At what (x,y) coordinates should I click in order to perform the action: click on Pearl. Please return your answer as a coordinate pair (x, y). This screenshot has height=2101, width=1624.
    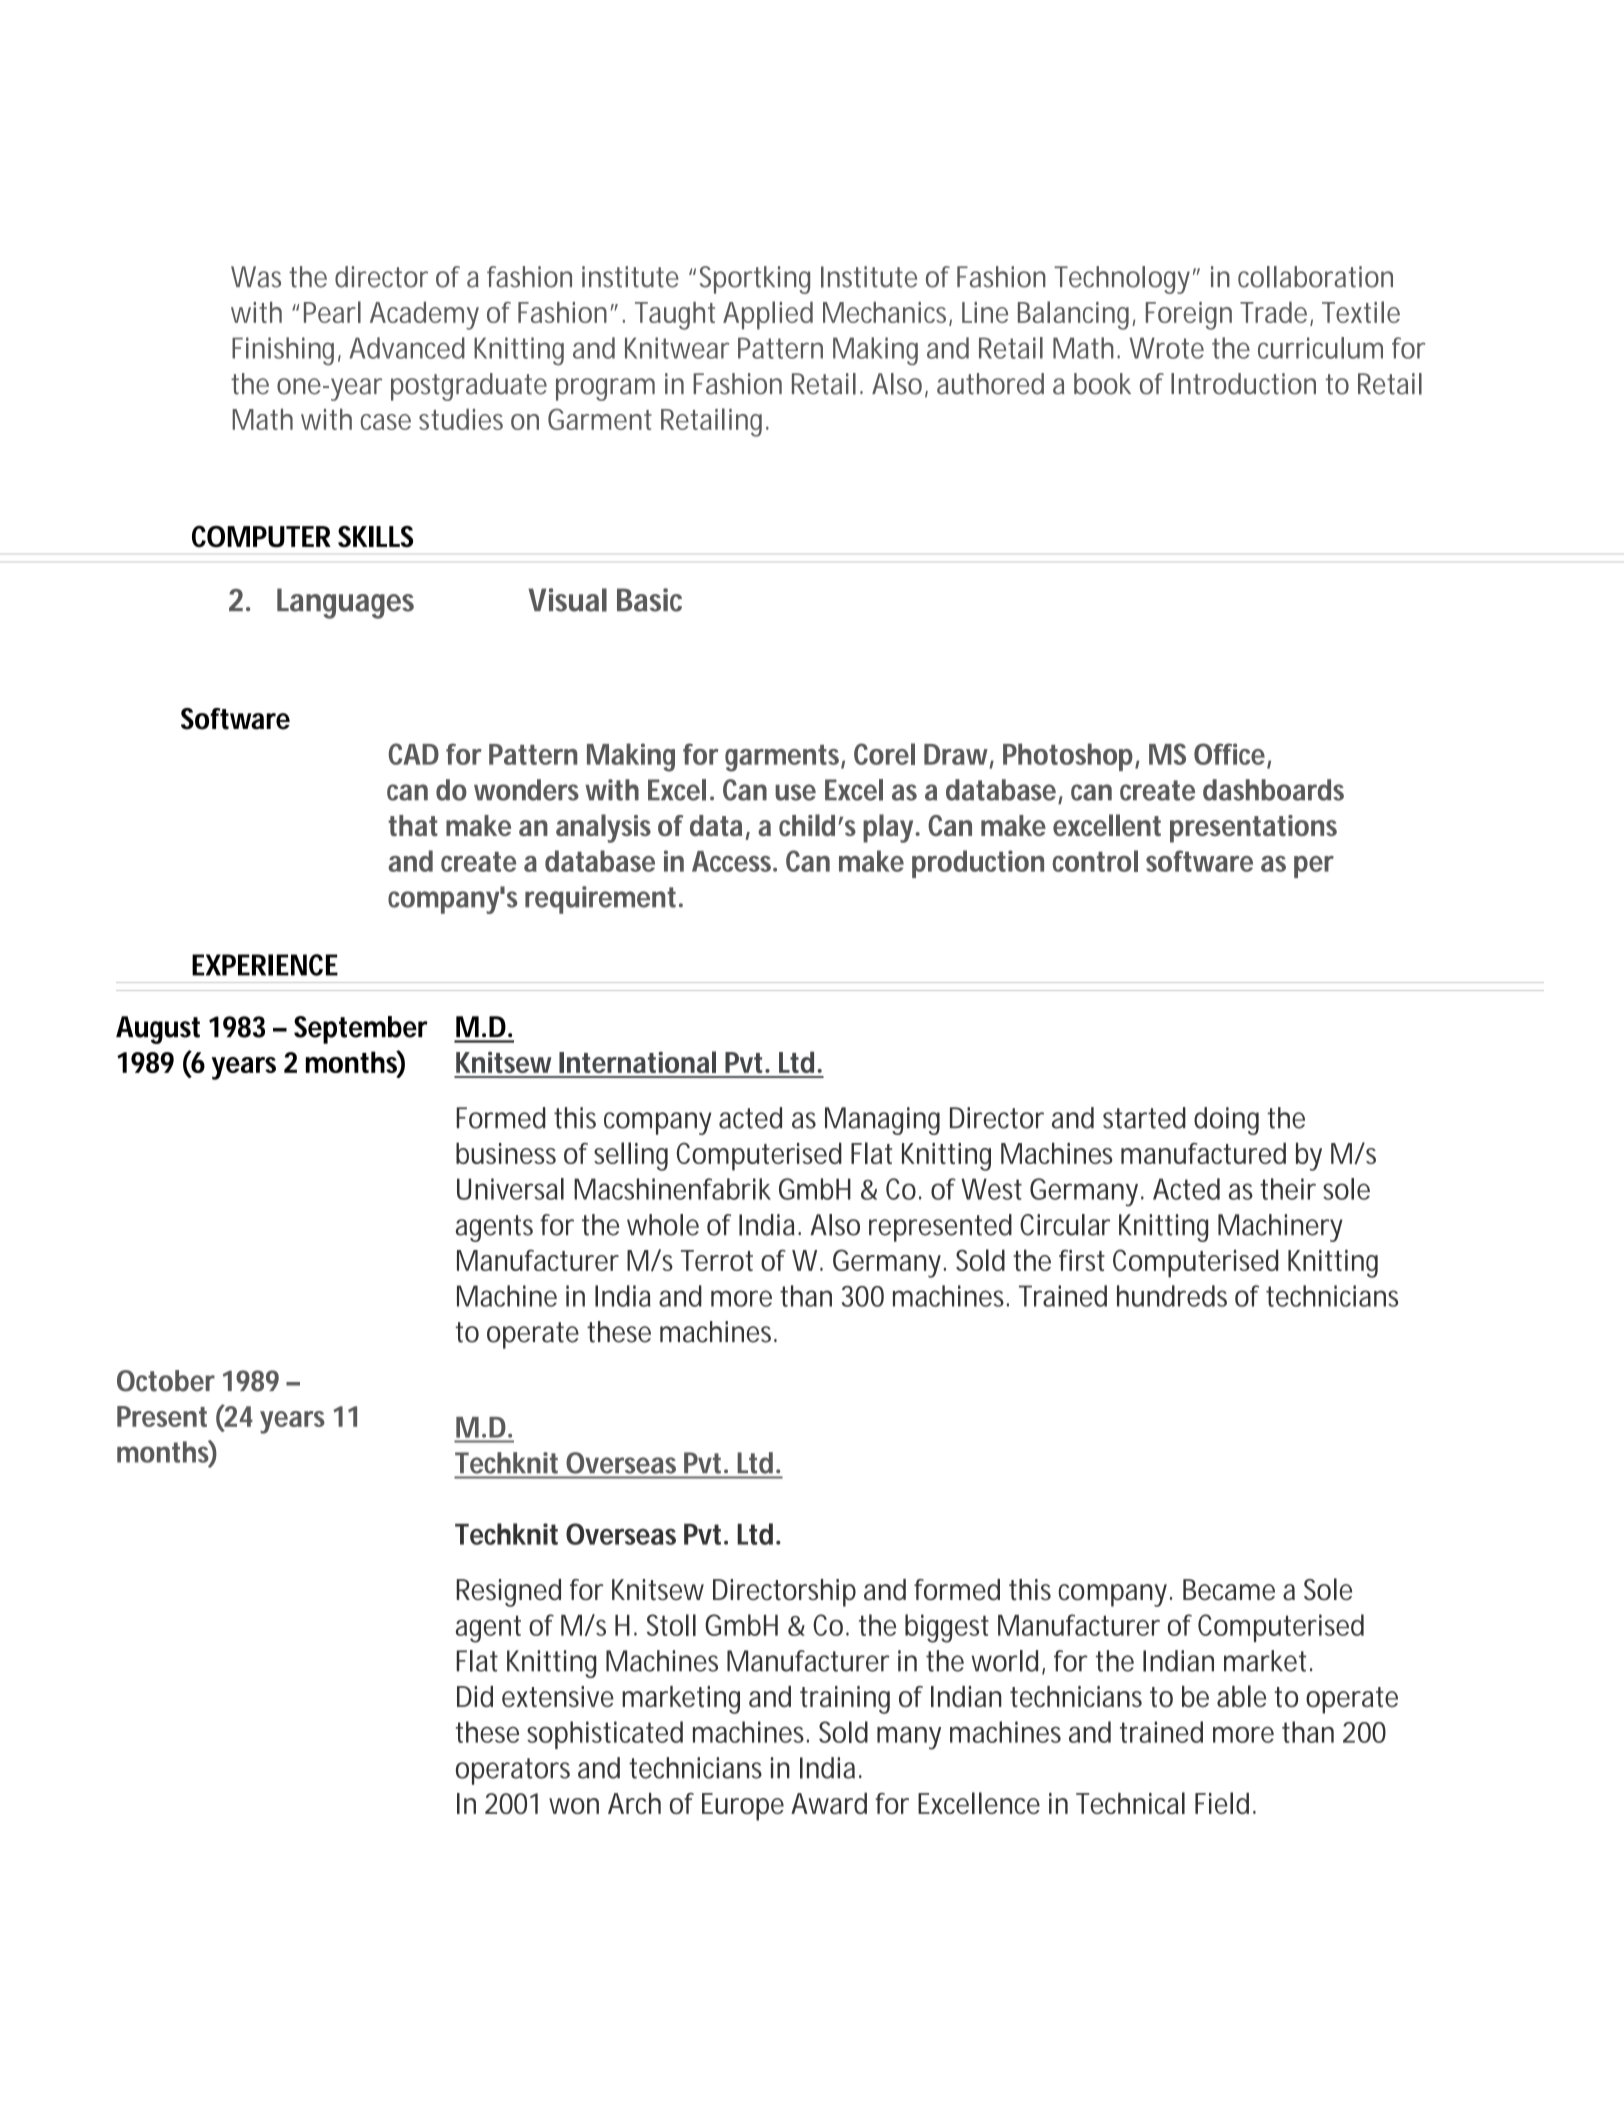
    Looking at the image, I should click on (332, 312).
